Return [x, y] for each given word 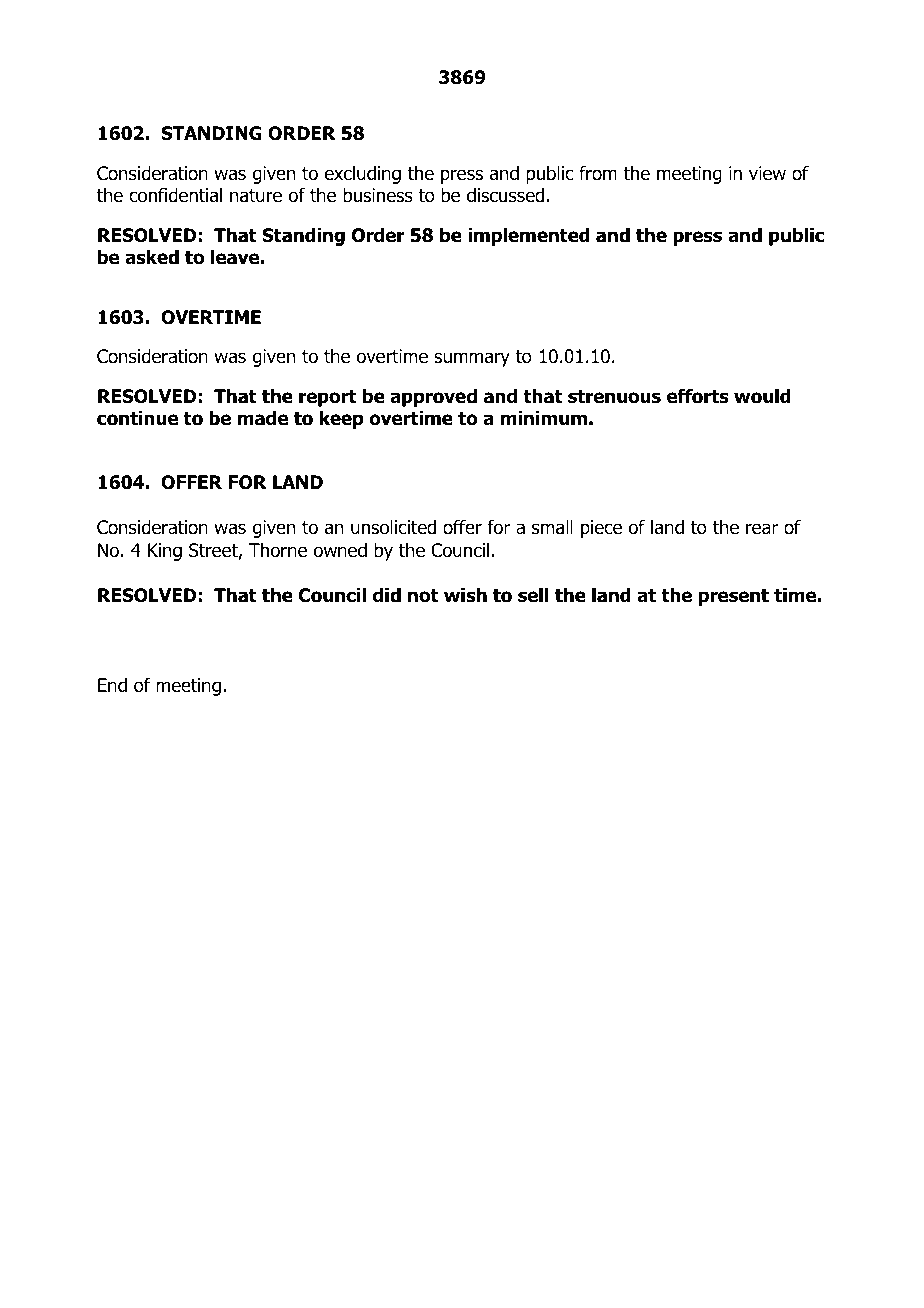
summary [472, 359]
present [734, 597]
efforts [698, 396]
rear [762, 529]
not [423, 596]
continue [137, 418]
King [165, 552]
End [112, 685]
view [767, 173]
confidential [175, 195]
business [378, 195]
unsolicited [393, 527]
